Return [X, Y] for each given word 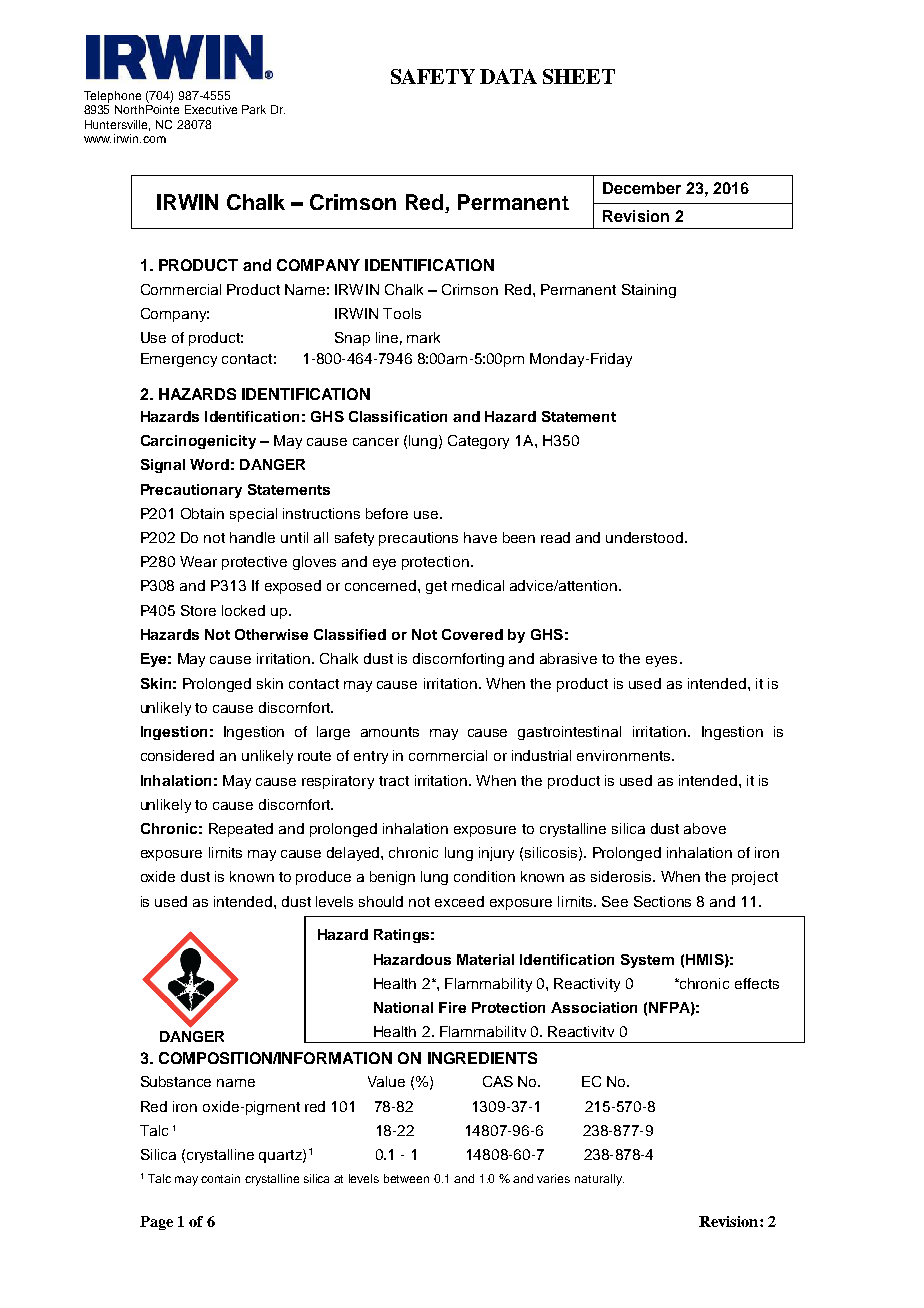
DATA [508, 76]
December [642, 188]
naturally [599, 1180]
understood [646, 537]
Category [478, 442]
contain [220, 1178]
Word [209, 464]
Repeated [241, 830]
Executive [211, 109]
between [406, 1178]
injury [496, 854]
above [705, 828]
